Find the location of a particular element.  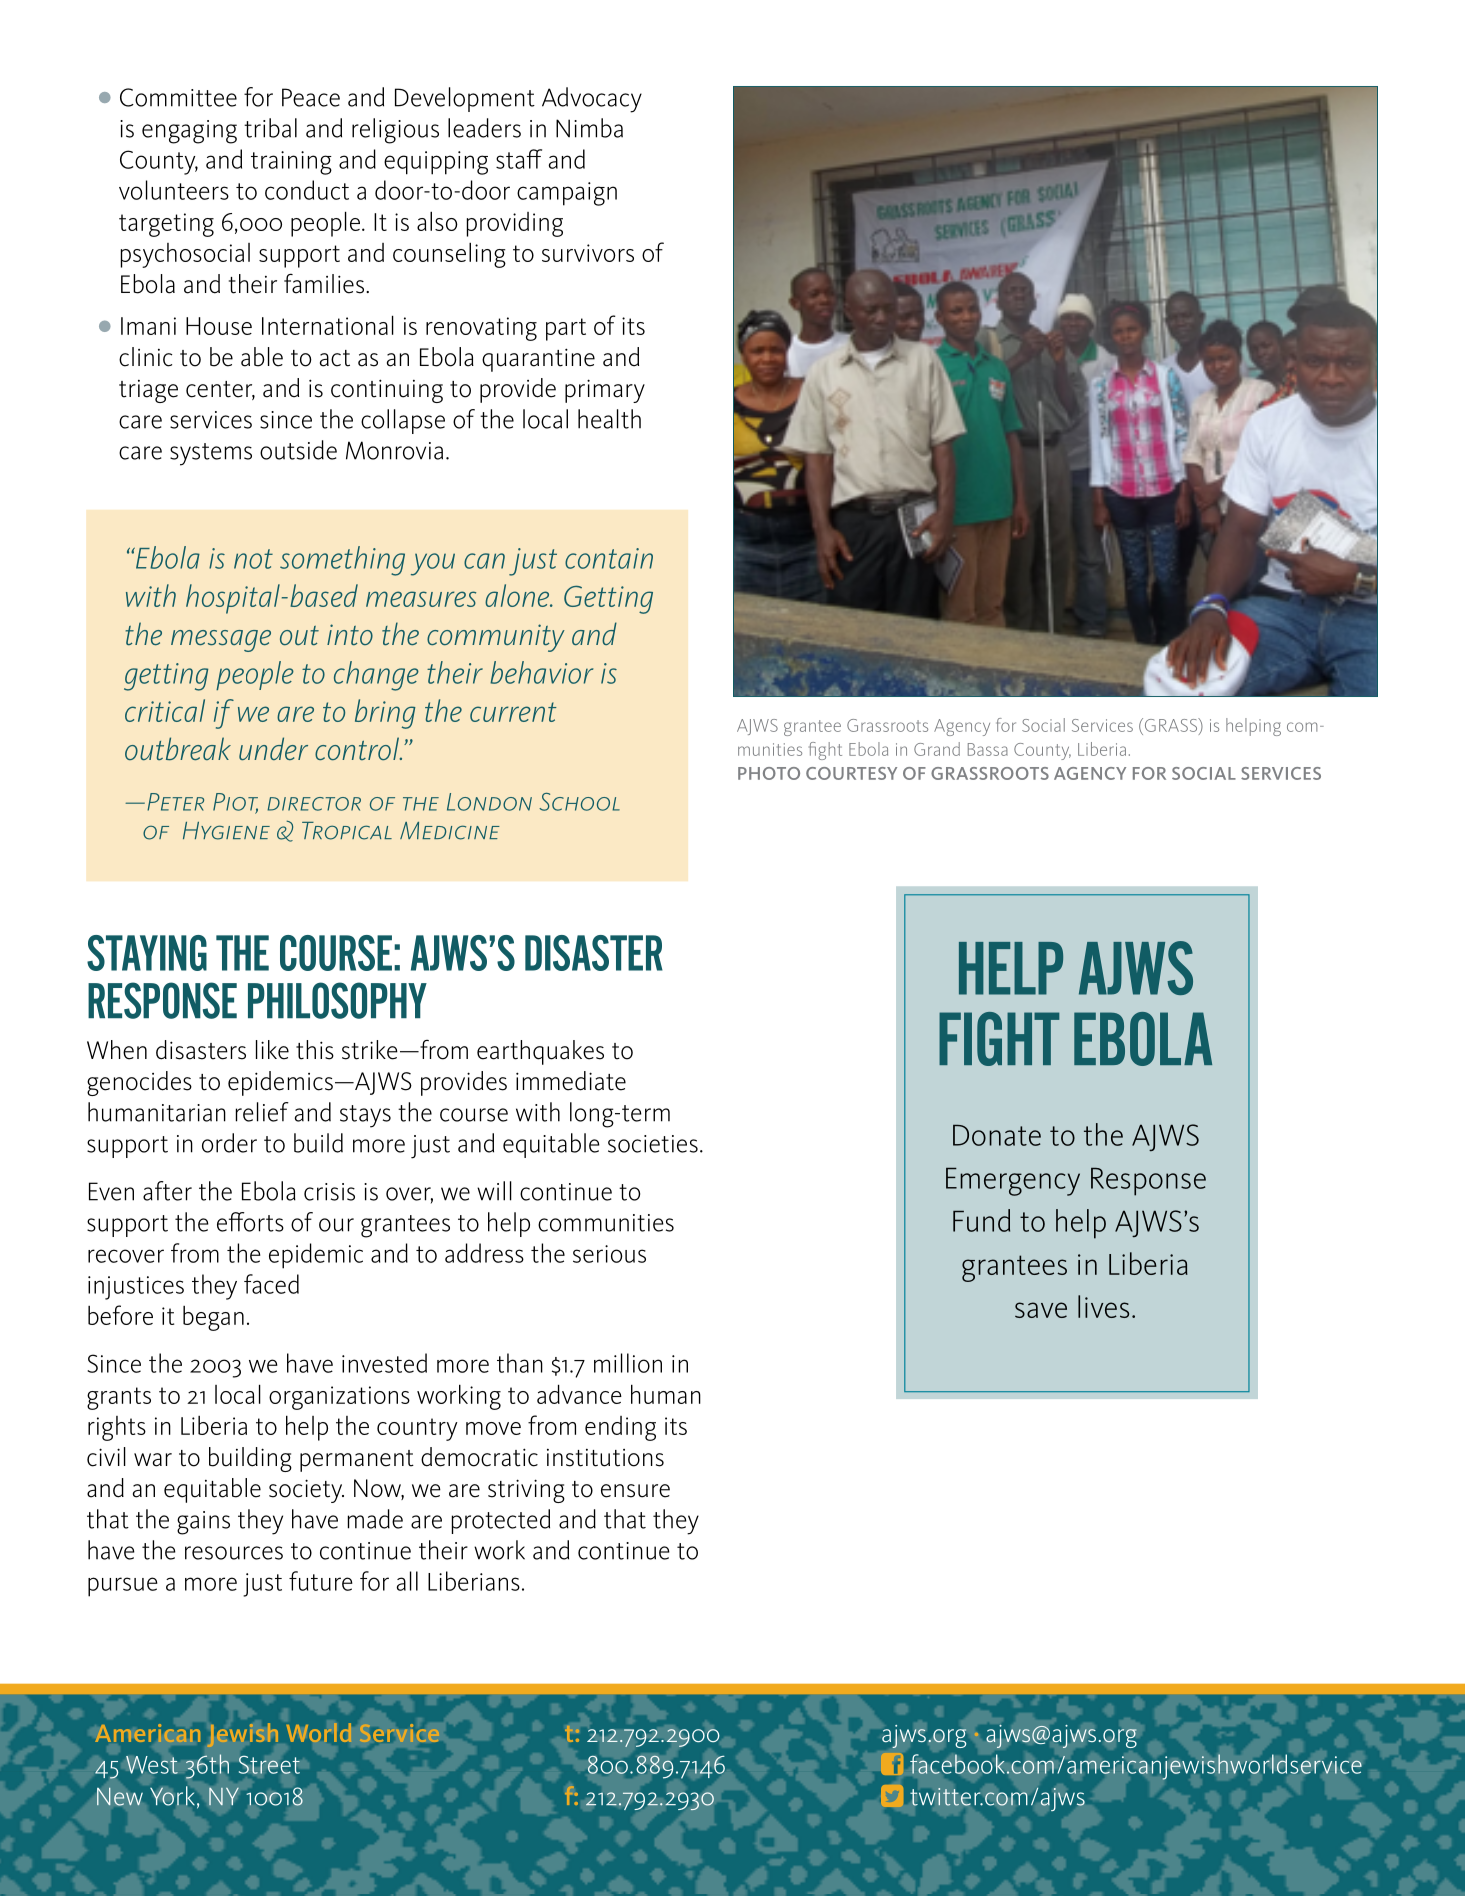

Advocacy is located at coordinates (592, 100).
